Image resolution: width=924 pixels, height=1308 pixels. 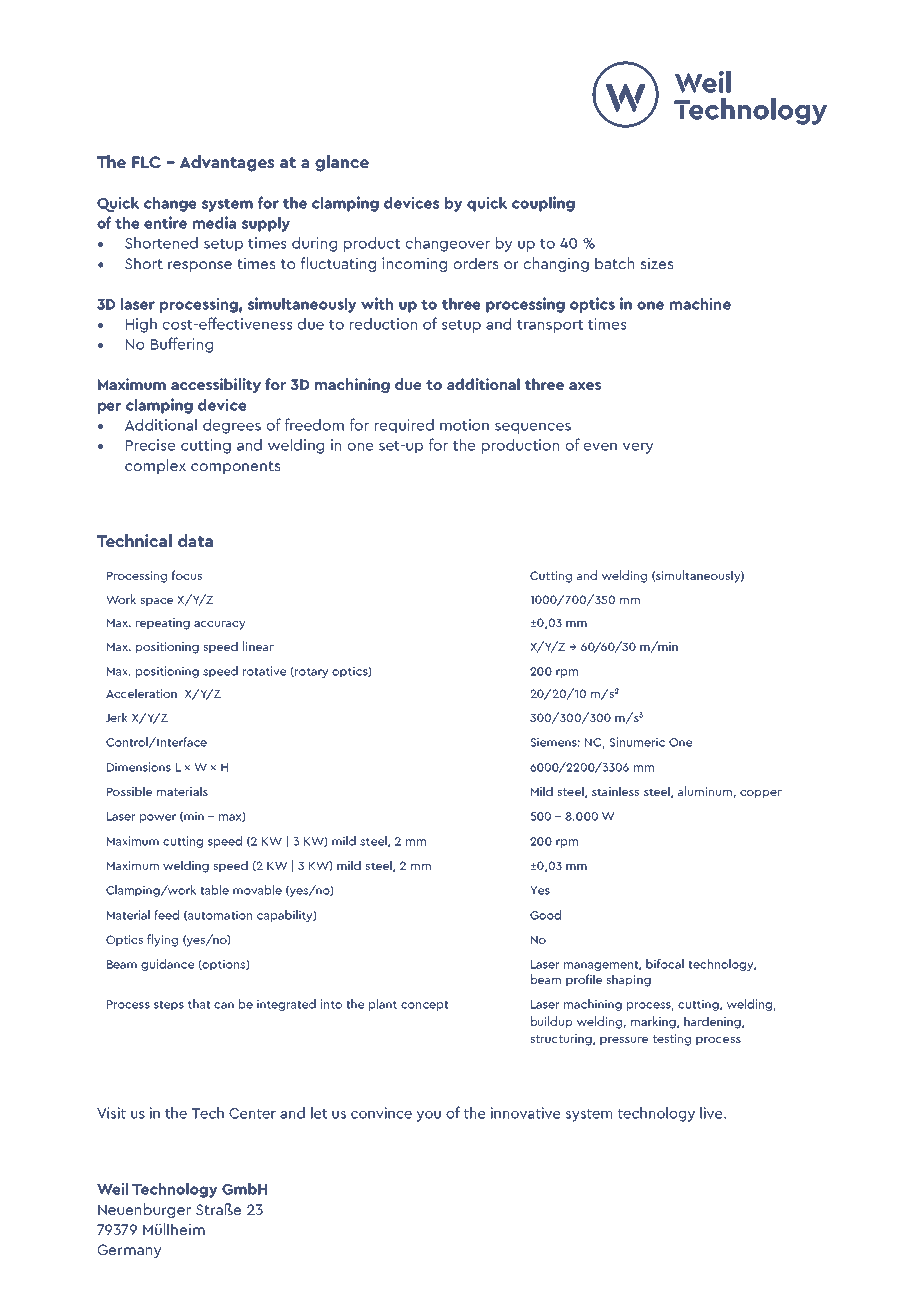 What do you see at coordinates (615, 791) in the page?
I see `stainless` at bounding box center [615, 791].
